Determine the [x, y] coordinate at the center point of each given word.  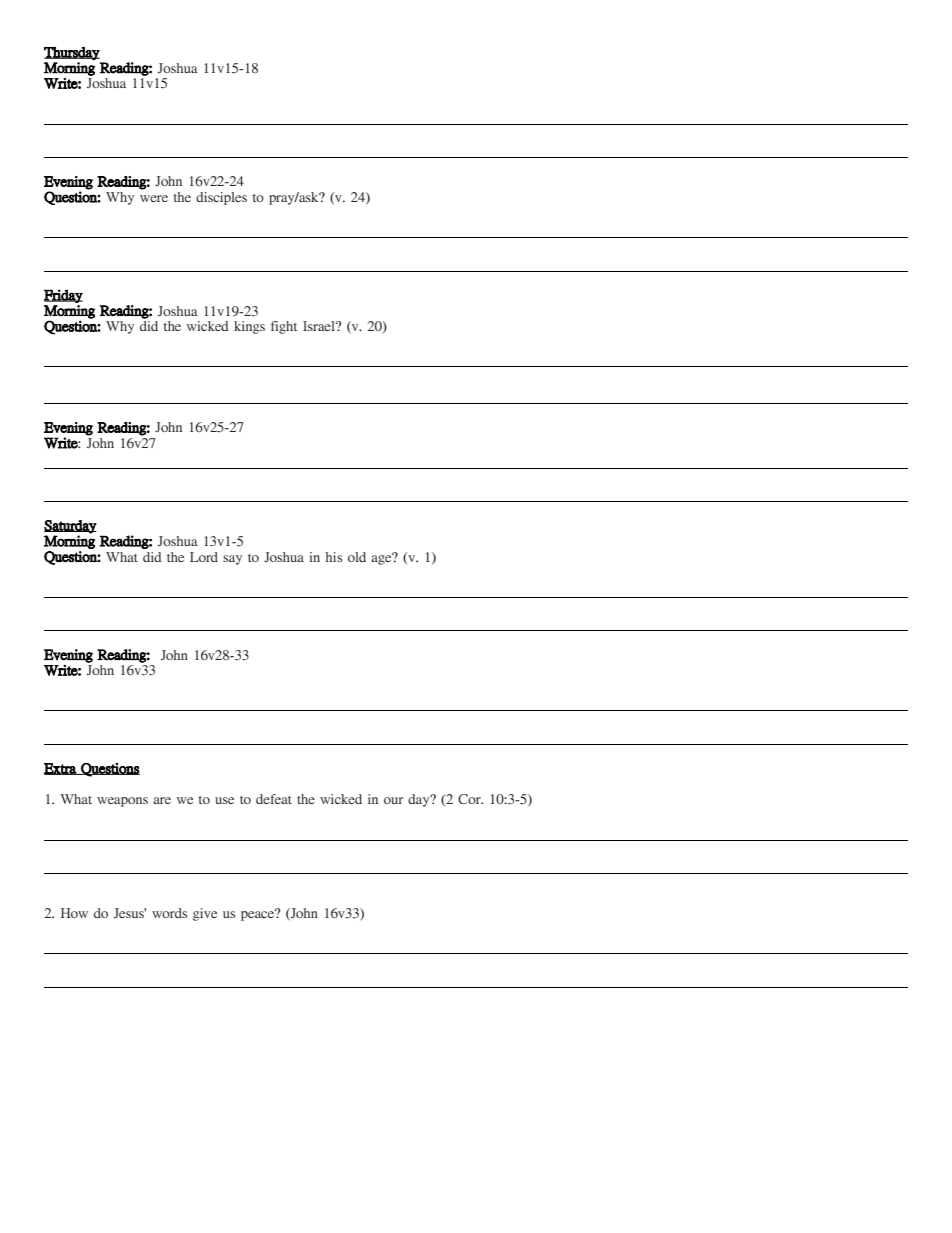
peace [258, 915]
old [357, 557]
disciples [221, 198]
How [74, 913]
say [232, 560]
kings [249, 327]
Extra [61, 769]
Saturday [70, 527]
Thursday [72, 53]
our [393, 800]
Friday [63, 296]
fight [284, 327]
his [333, 557]
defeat [274, 799]
